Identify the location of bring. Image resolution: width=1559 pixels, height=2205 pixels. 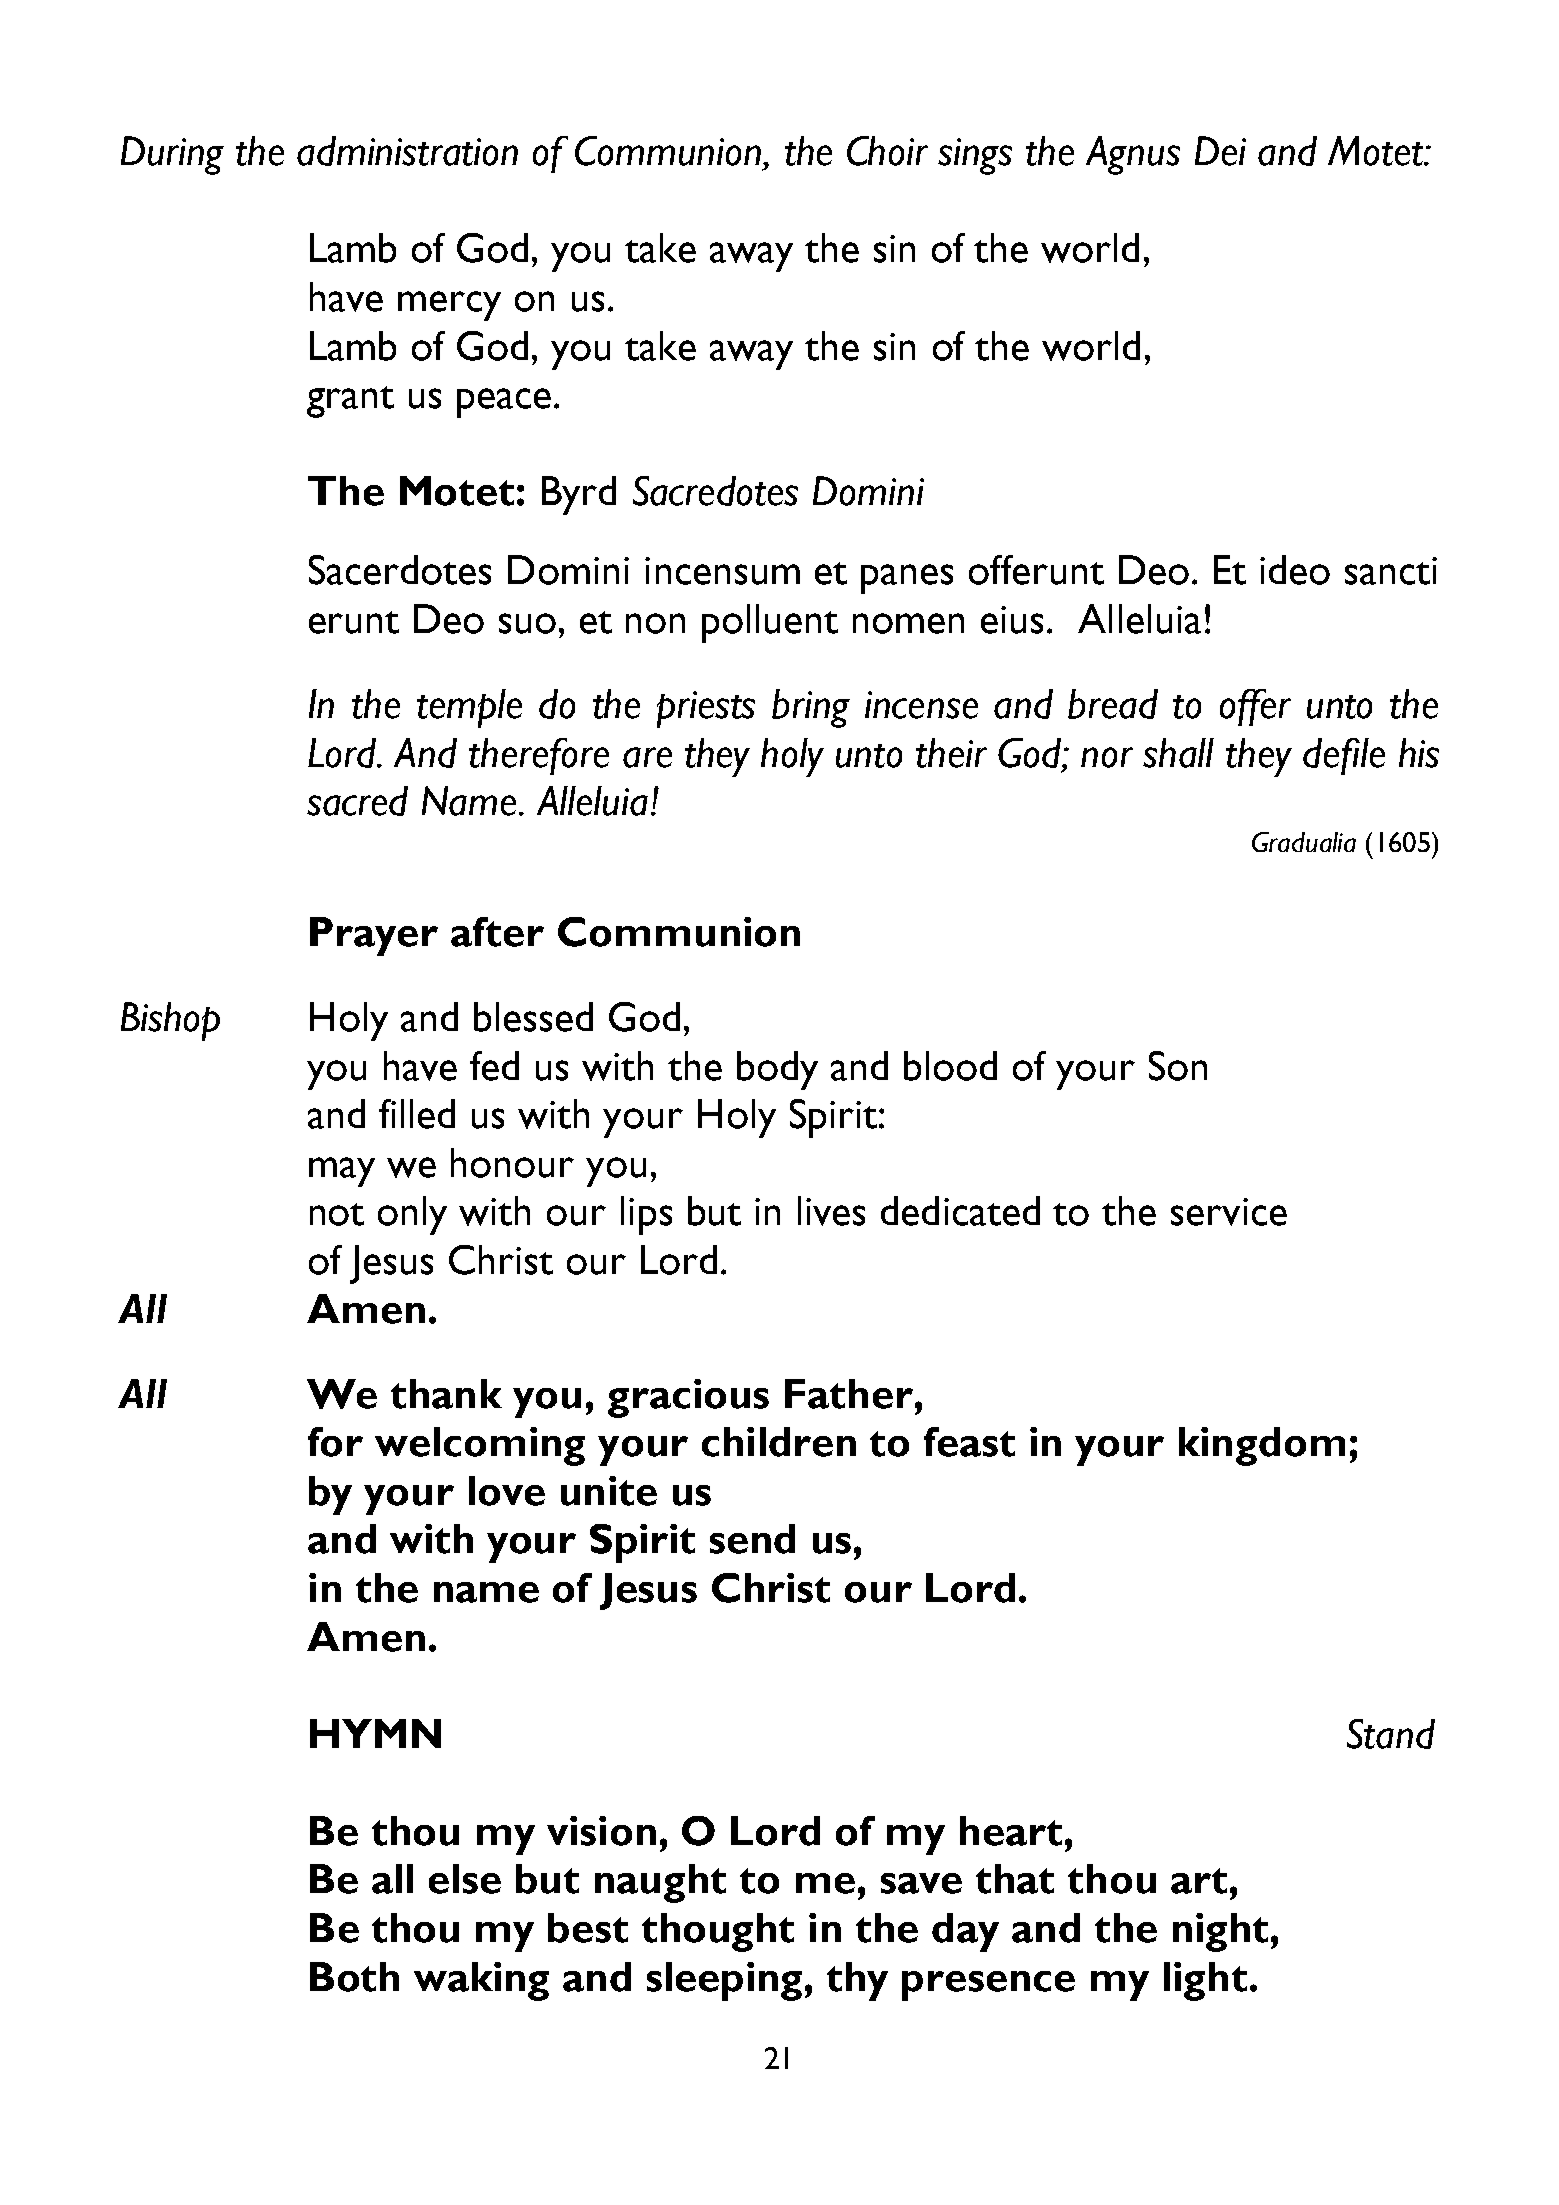
(811, 708).
